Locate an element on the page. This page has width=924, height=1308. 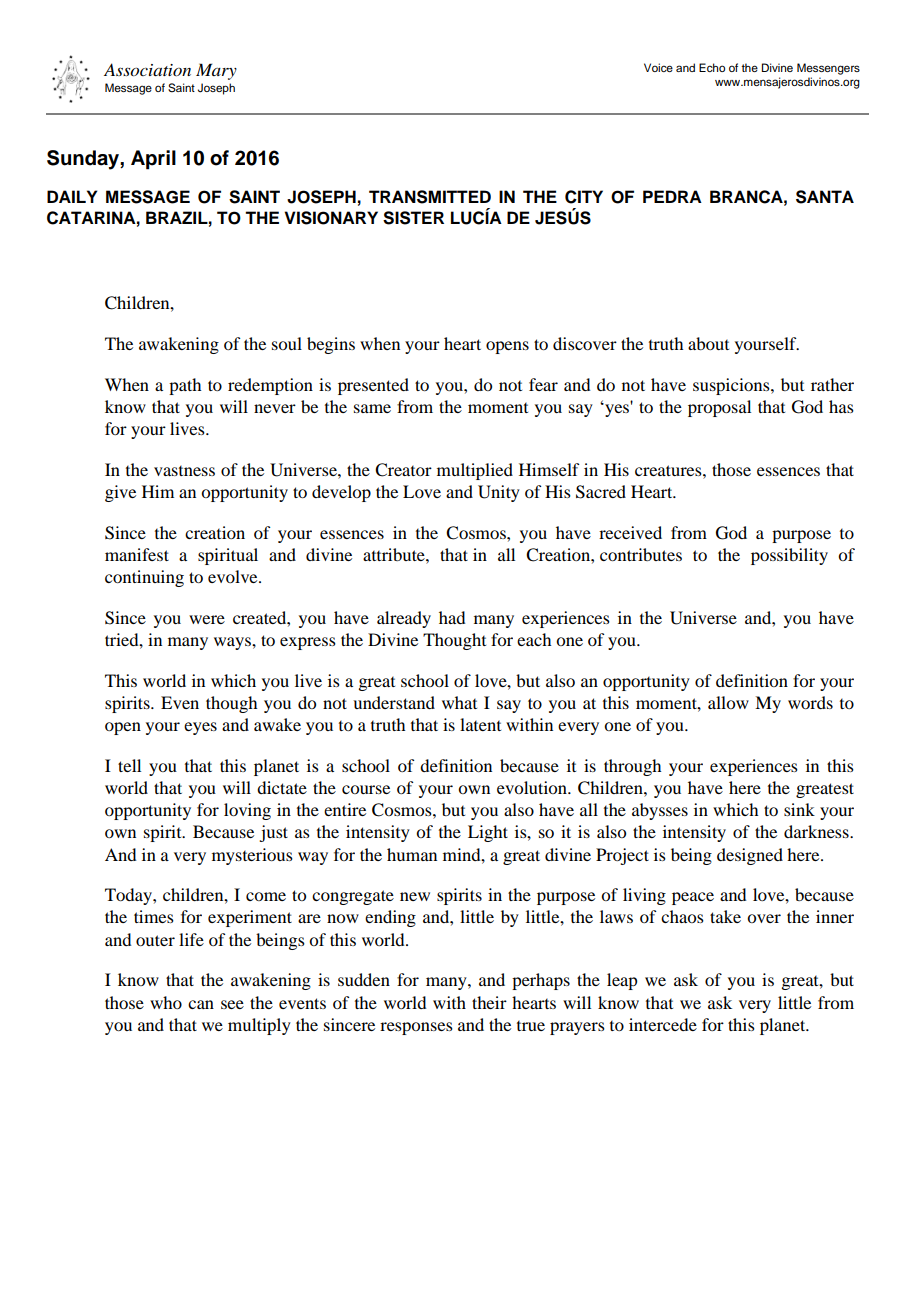
begins is located at coordinates (331, 345).
